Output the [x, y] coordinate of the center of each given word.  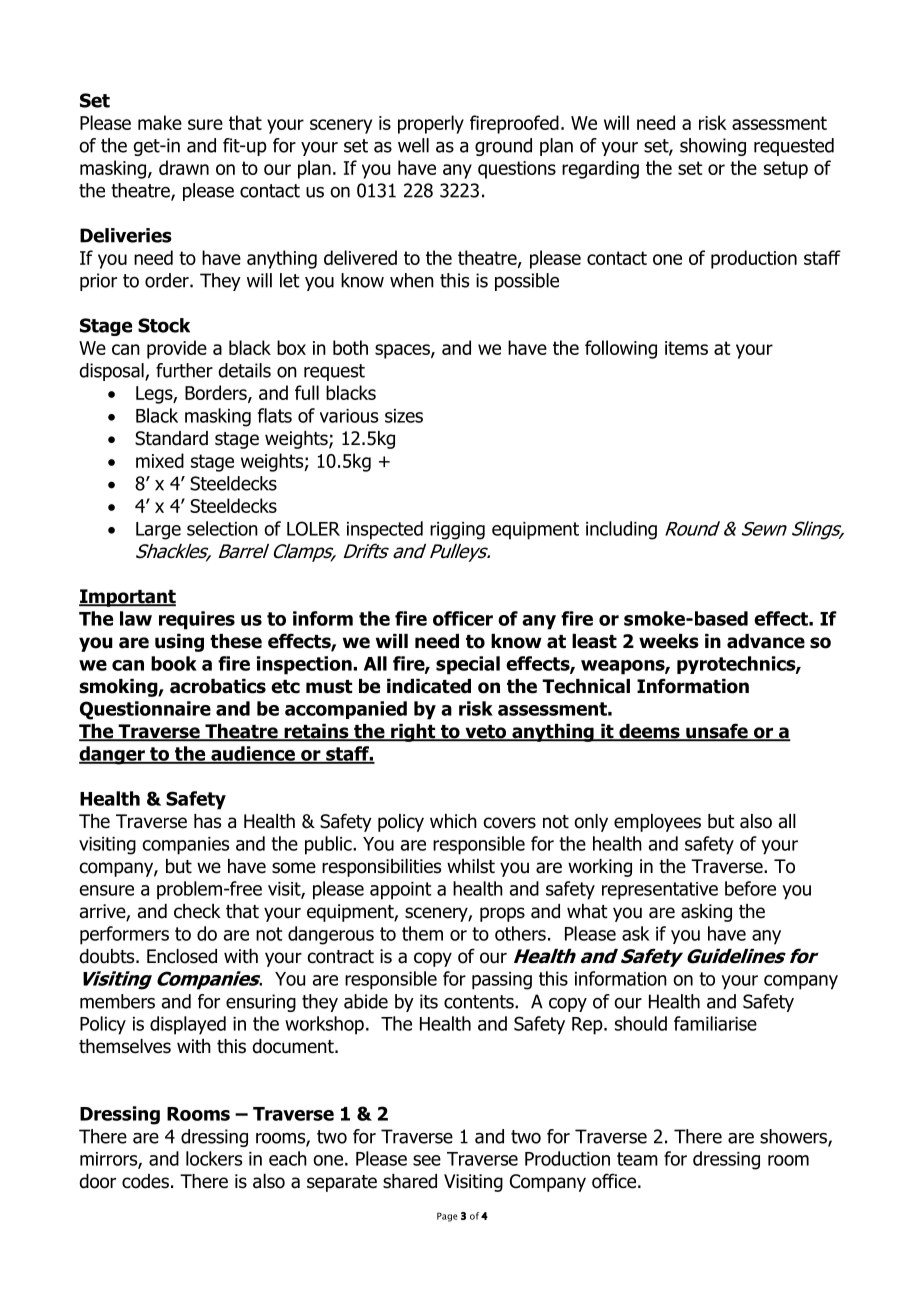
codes [145, 1181]
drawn [184, 167]
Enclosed [182, 956]
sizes [404, 416]
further [184, 370]
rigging [457, 531]
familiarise [715, 1023]
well [413, 145]
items [686, 348]
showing [713, 147]
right [413, 733]
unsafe [717, 732]
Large [158, 531]
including [621, 530]
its [429, 1001]
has [207, 821]
